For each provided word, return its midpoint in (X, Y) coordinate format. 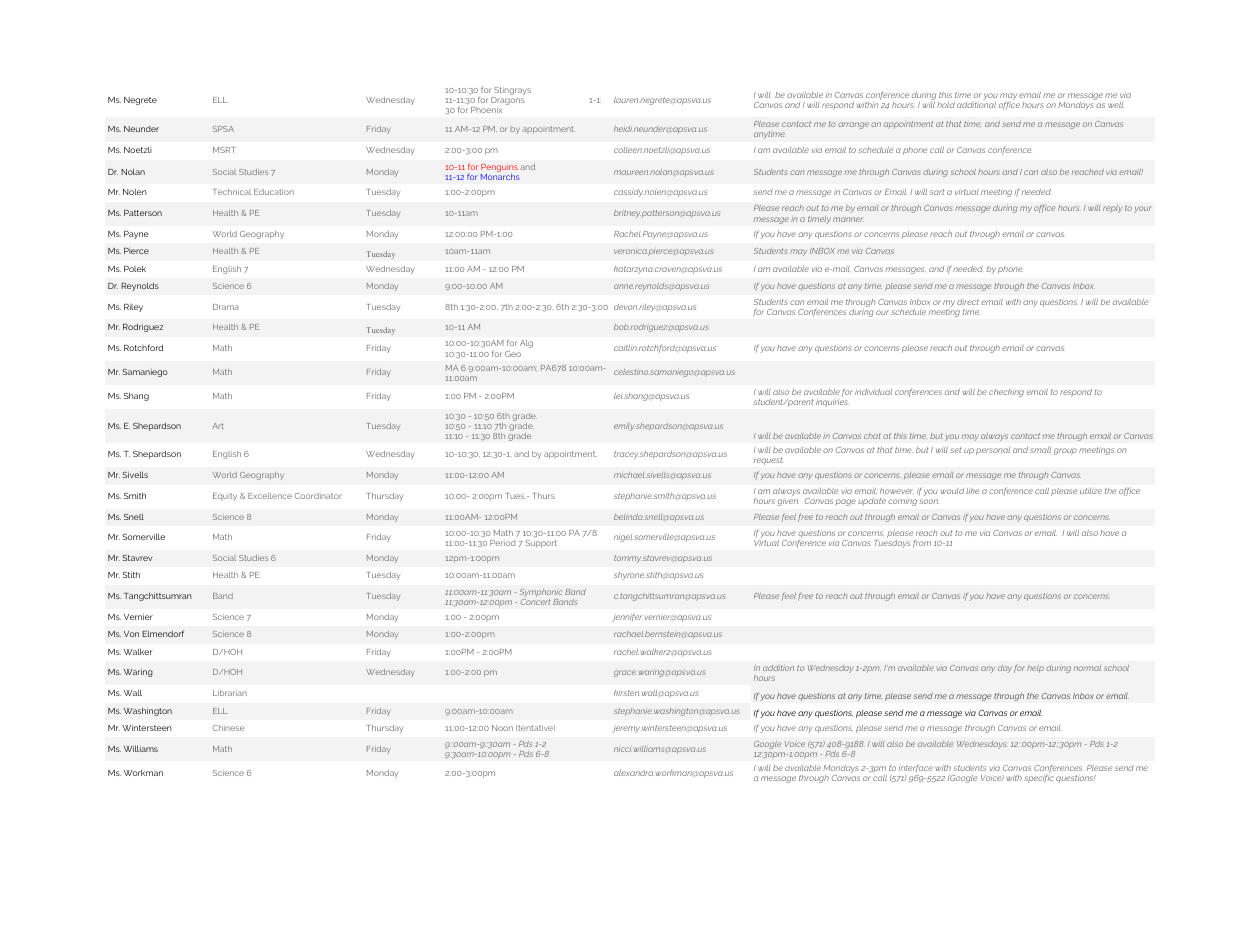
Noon (502, 728)
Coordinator (318, 496)
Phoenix (486, 110)
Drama (226, 307)
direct (968, 302)
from (922, 544)
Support (541, 544)
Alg (526, 344)
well (1116, 105)
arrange (853, 125)
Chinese (228, 728)
